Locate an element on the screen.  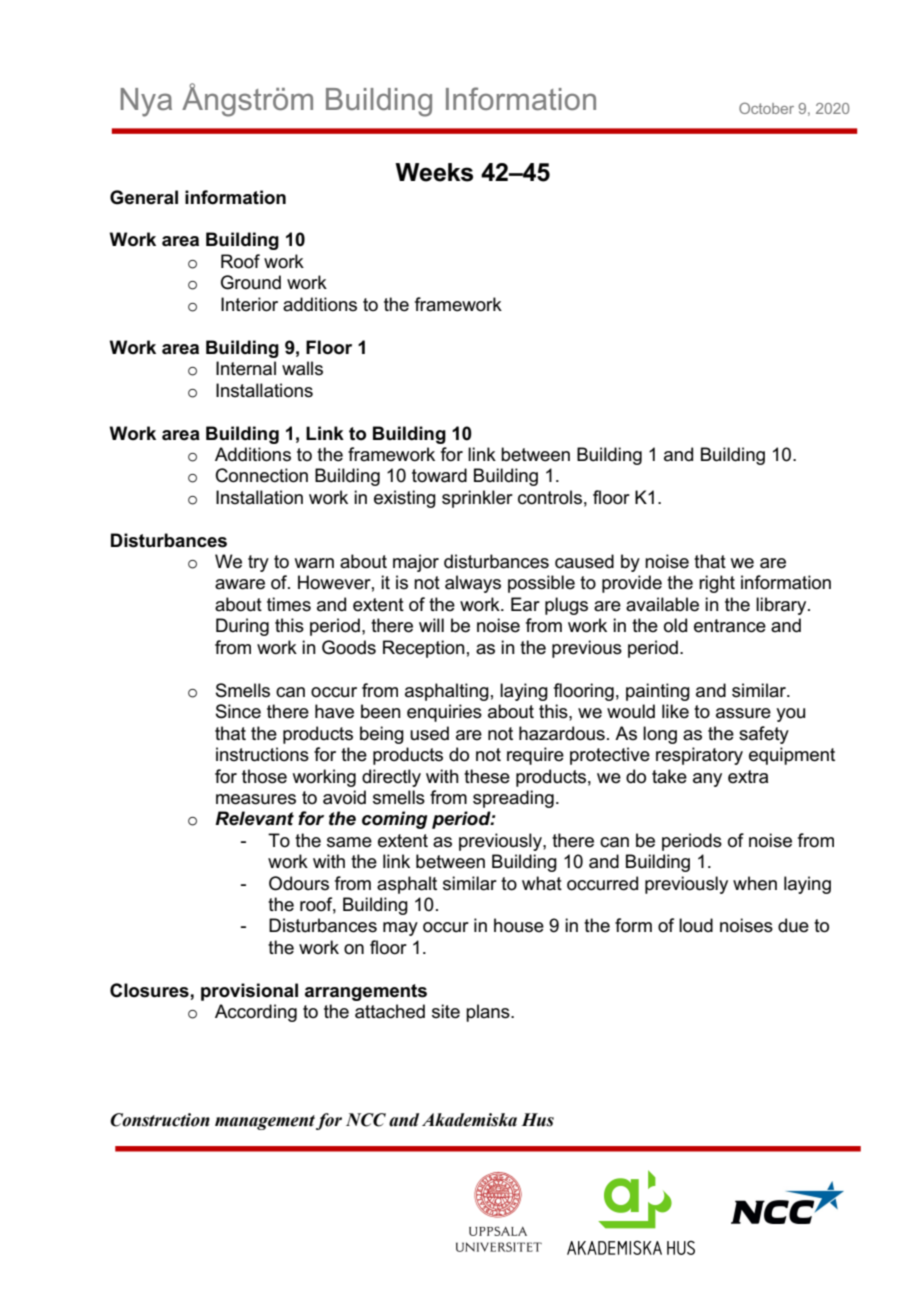
entrance is located at coordinates (730, 626).
